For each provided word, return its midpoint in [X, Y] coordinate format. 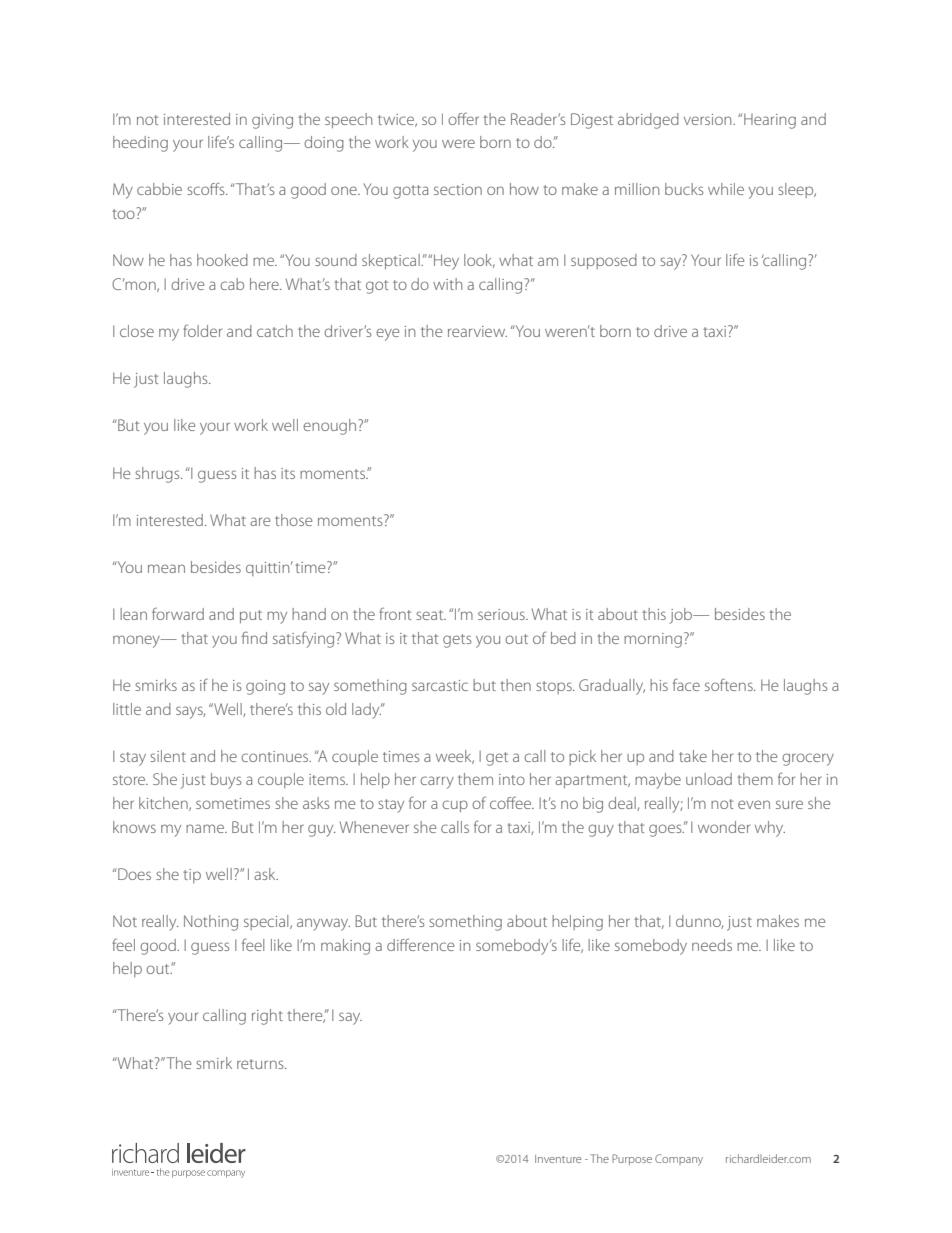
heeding [140, 144]
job [682, 616]
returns [261, 1064]
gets [457, 641]
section [458, 189]
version [709, 119]
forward [178, 614]
